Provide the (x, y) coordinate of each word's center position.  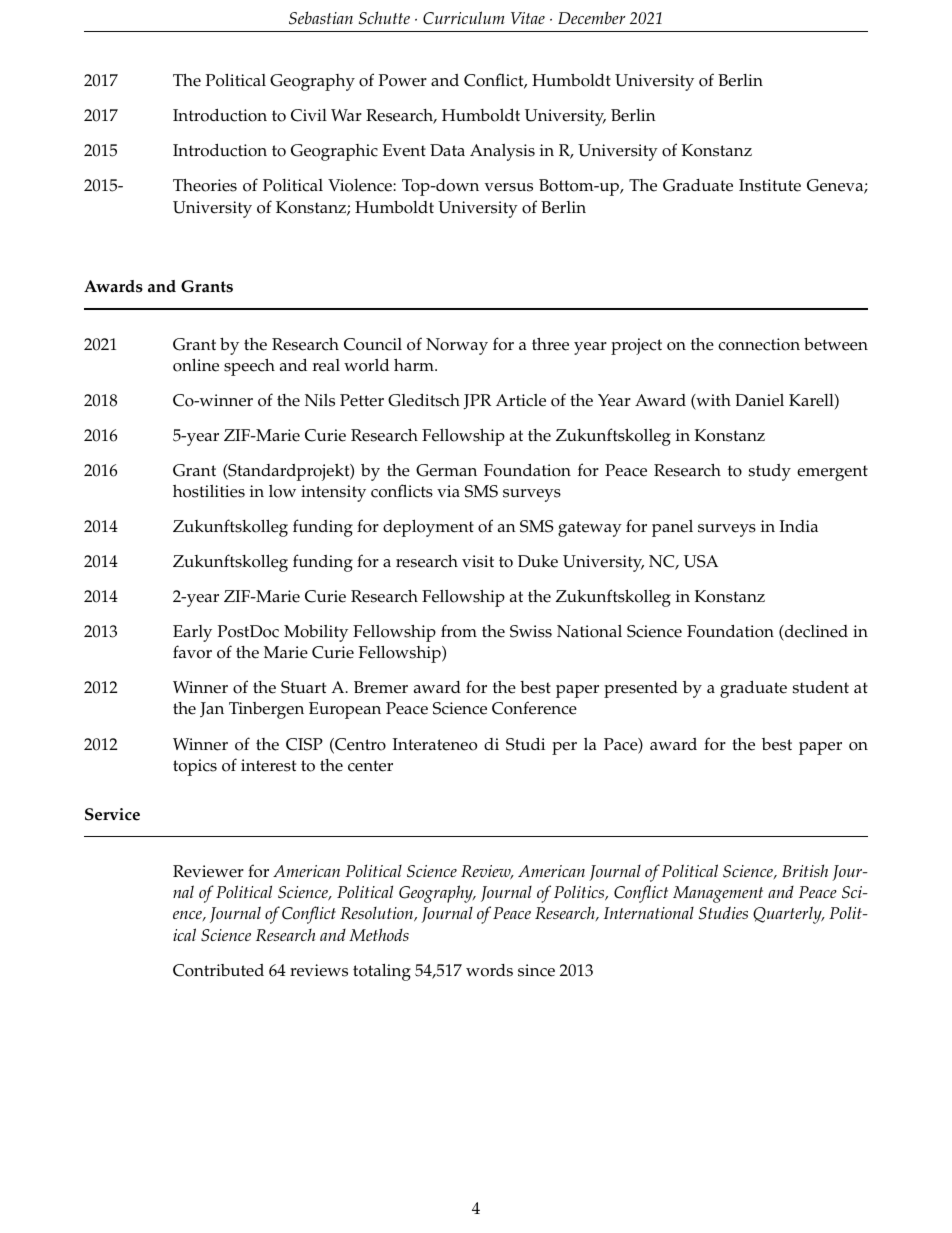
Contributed (218, 970)
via (448, 491)
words (489, 970)
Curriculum (464, 18)
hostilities (209, 491)
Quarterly (788, 915)
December (591, 17)
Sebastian (321, 18)
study (770, 472)
